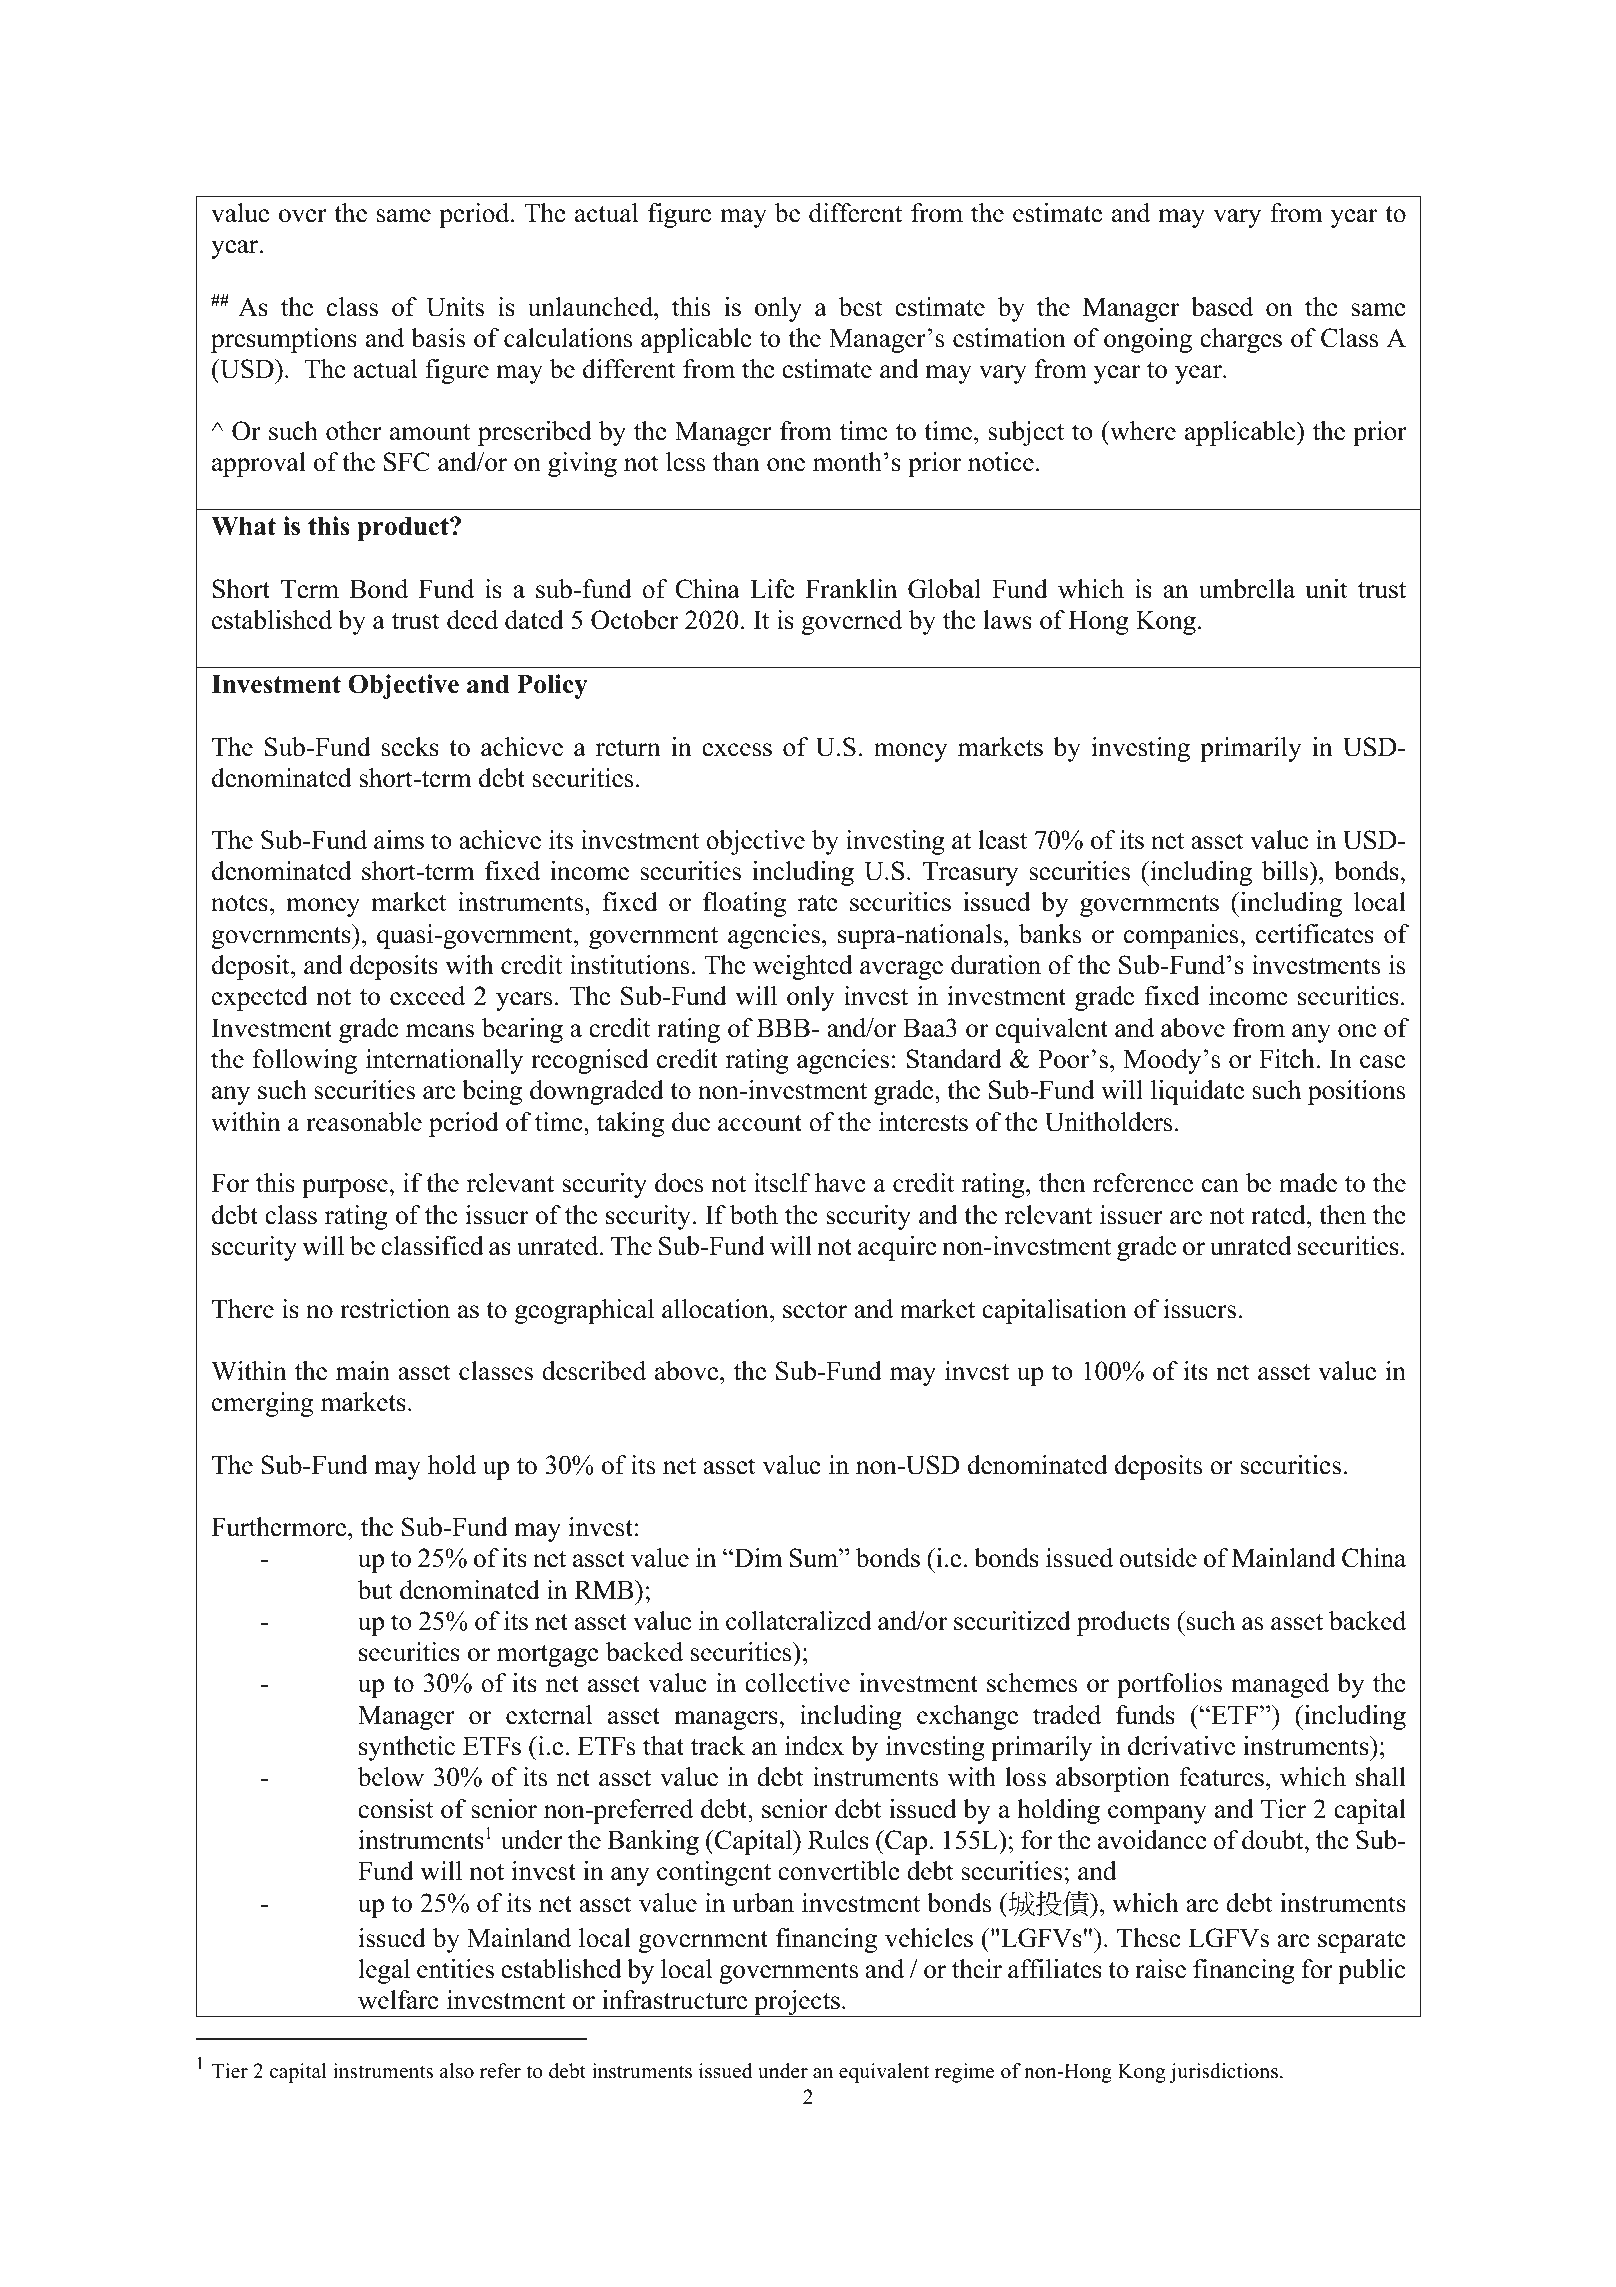  Describe the element at coordinates (797, 2003) in the screenshot. I see `projects` at that location.
